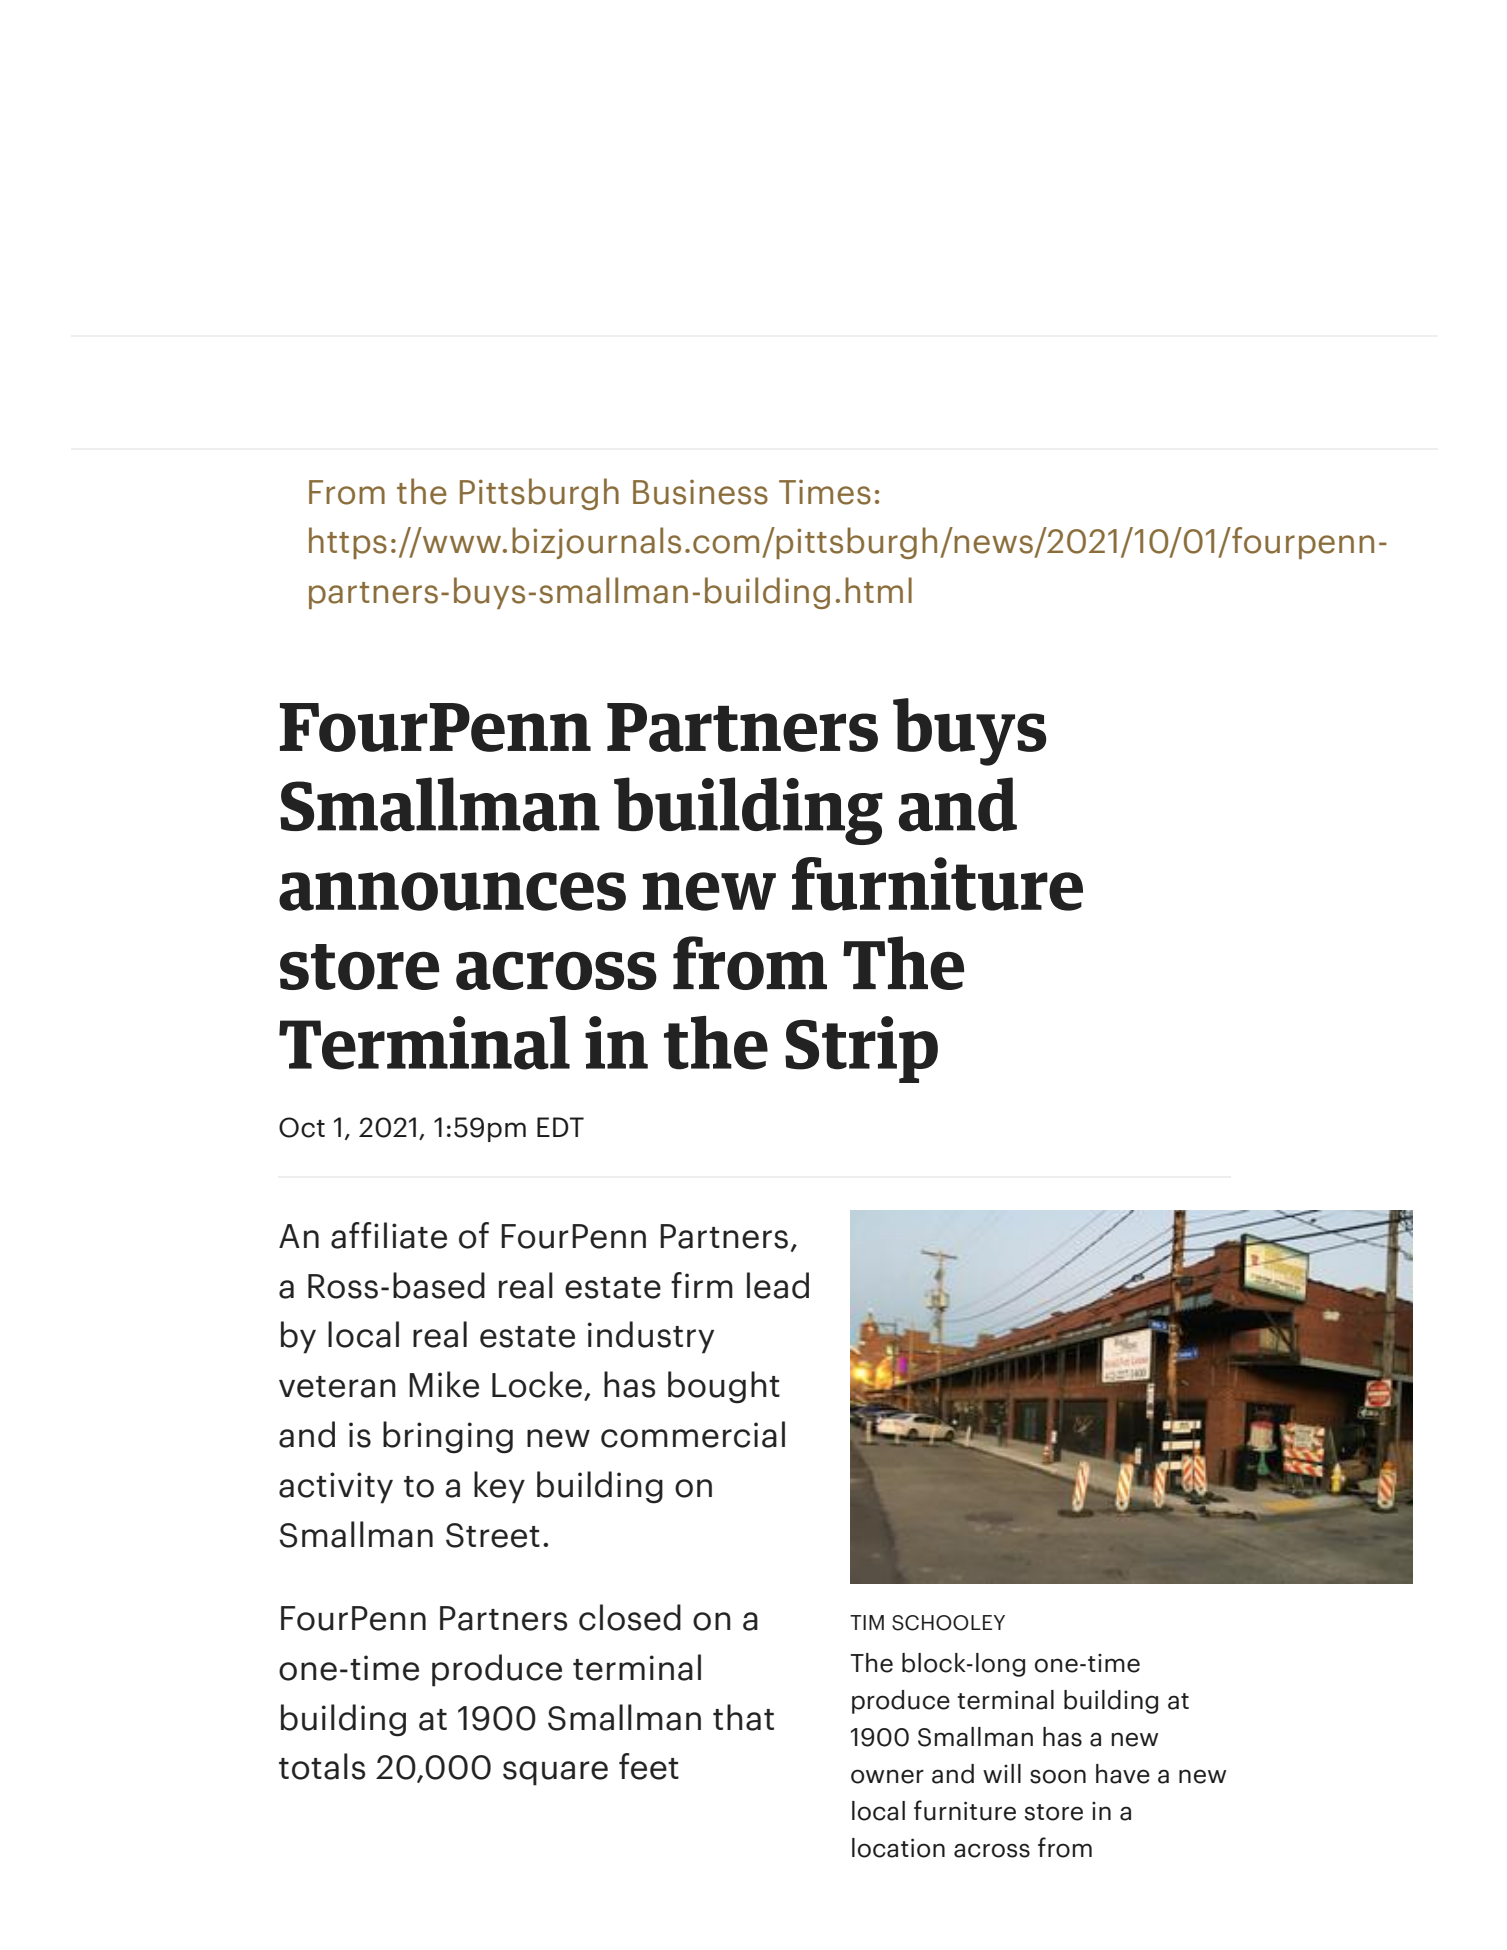 The width and height of the page is (1507, 1950). What do you see at coordinates (778, 1285) in the page?
I see `lead` at bounding box center [778, 1285].
